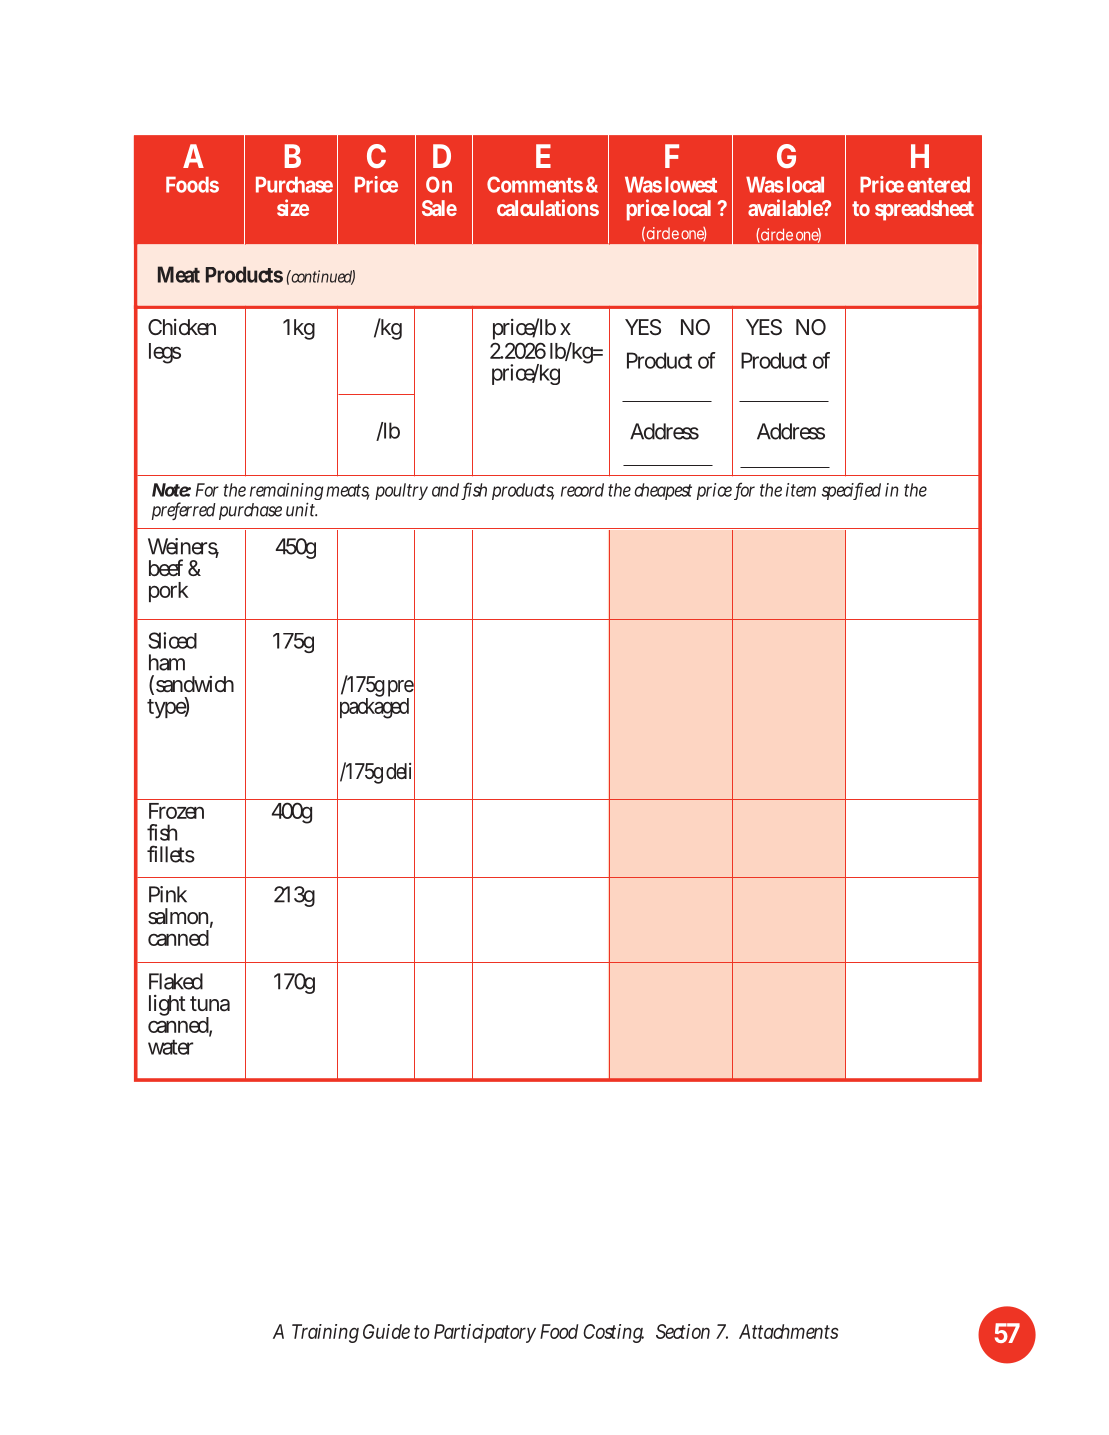 The image size is (1109, 1435). I want to click on Attachments, so click(788, 1331).
